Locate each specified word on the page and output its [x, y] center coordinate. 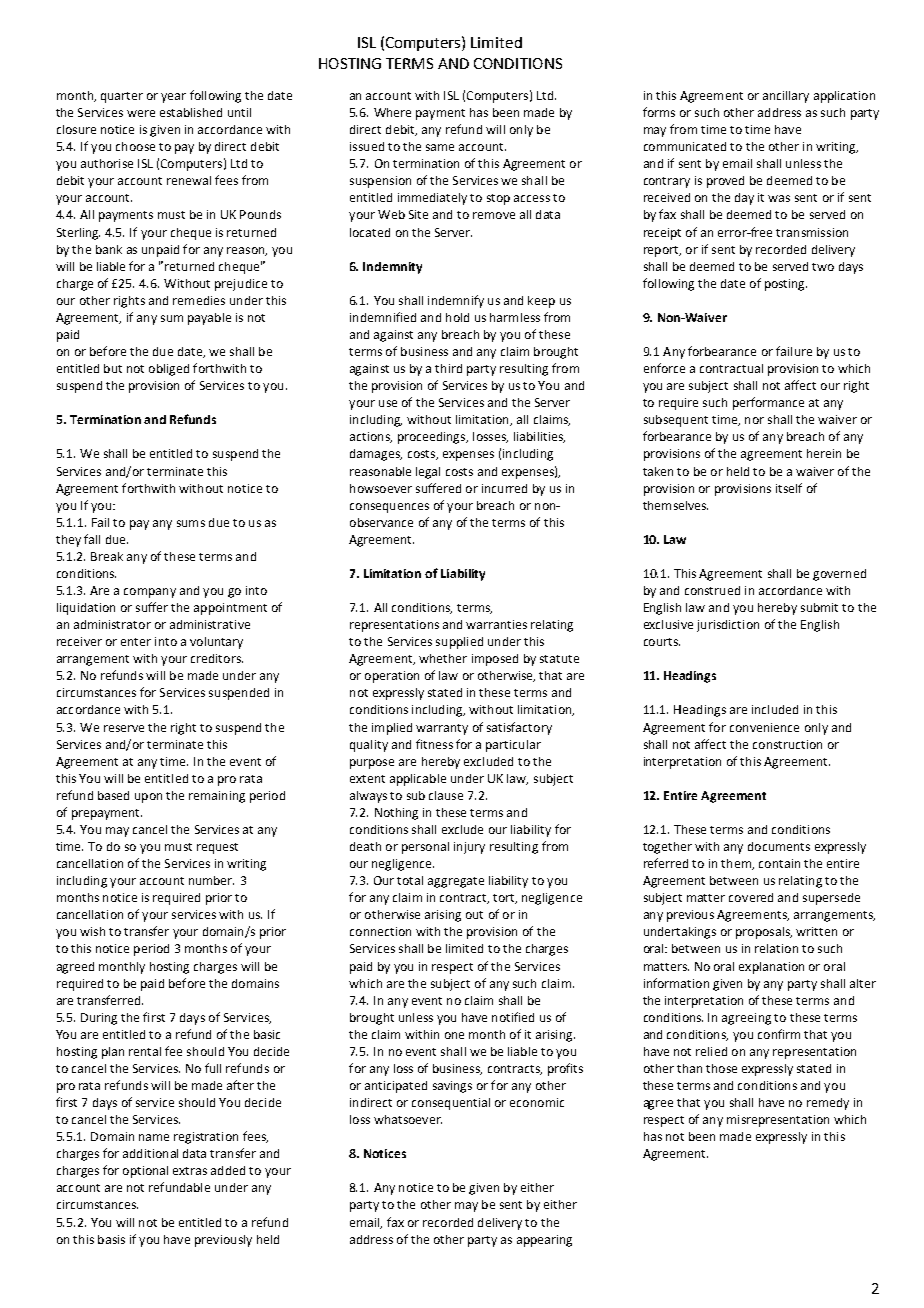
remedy [828, 1104]
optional [145, 1172]
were [141, 113]
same [440, 147]
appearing [544, 1241]
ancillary [786, 97]
